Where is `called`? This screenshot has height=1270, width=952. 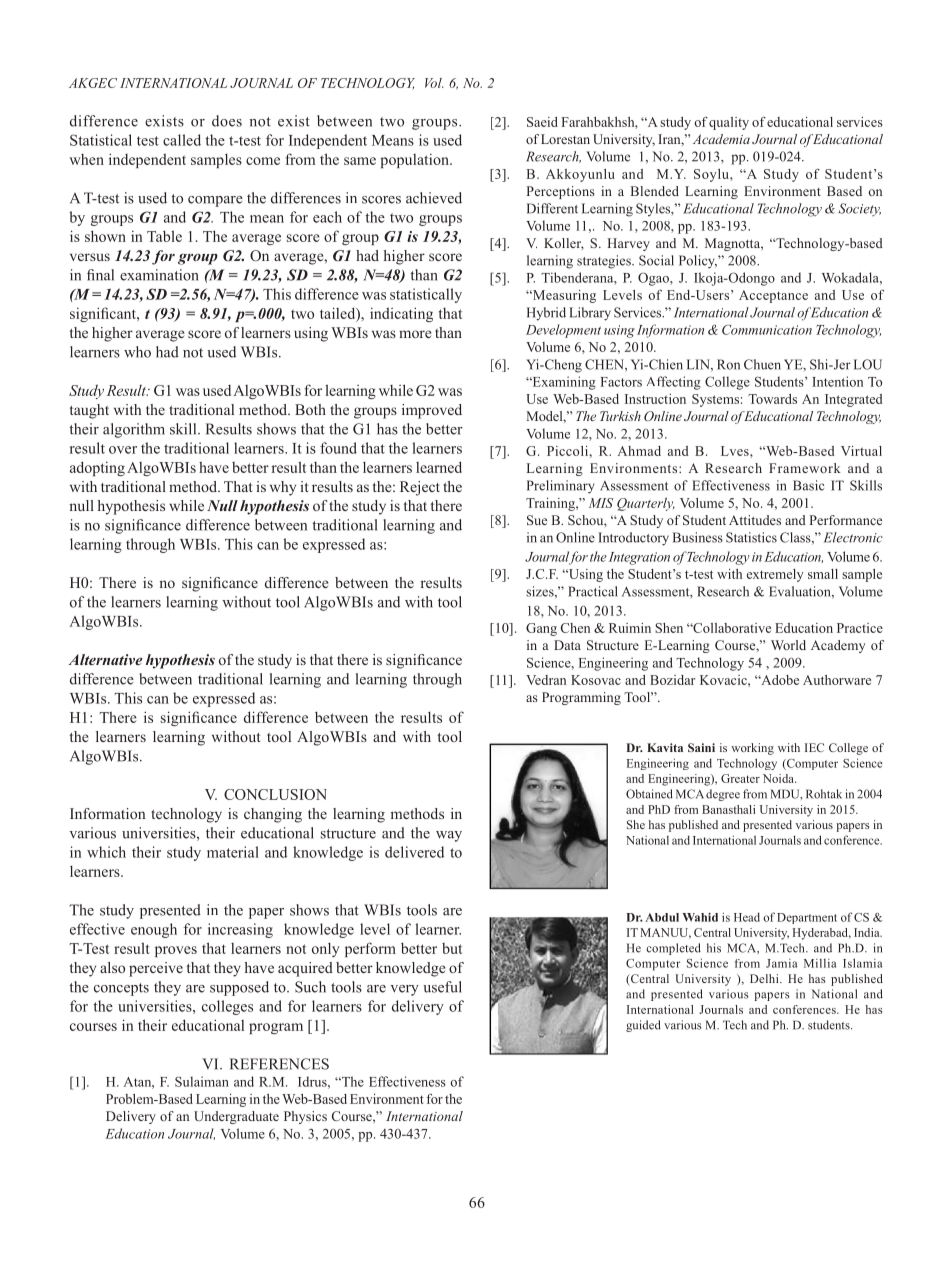
called is located at coordinates (182, 140).
